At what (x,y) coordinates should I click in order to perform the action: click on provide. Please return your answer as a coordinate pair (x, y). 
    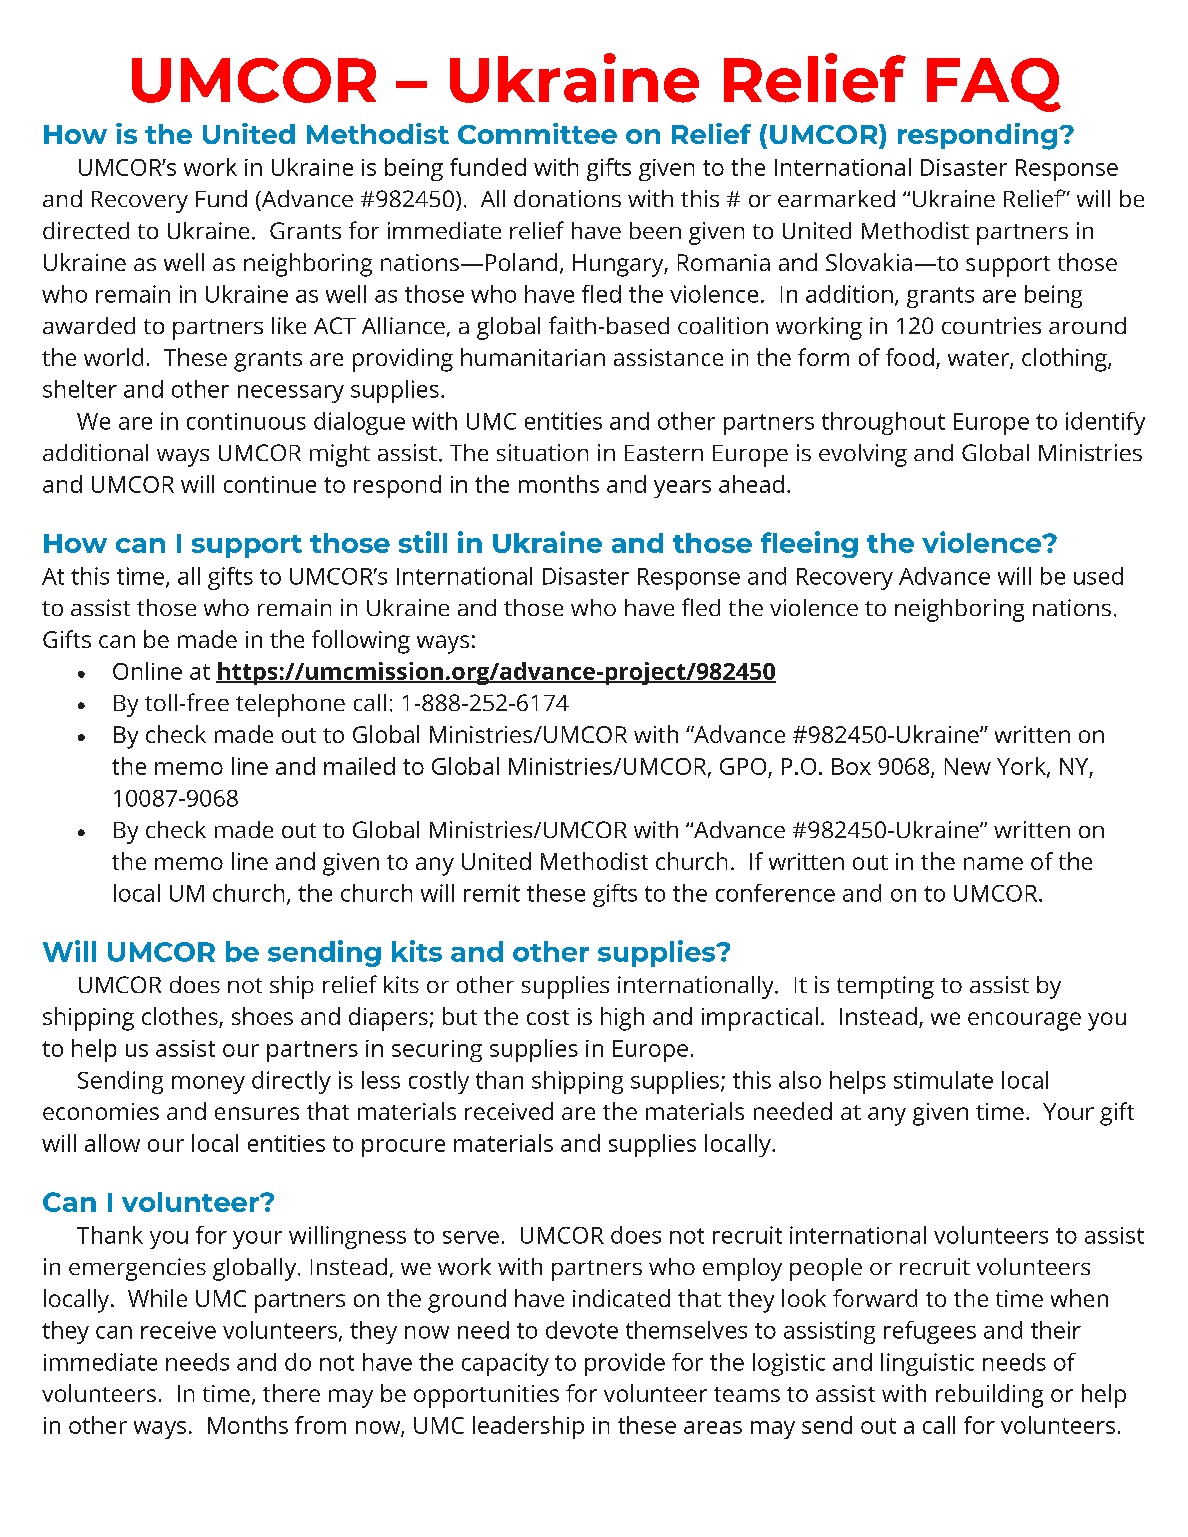
    Looking at the image, I should click on (625, 1364).
